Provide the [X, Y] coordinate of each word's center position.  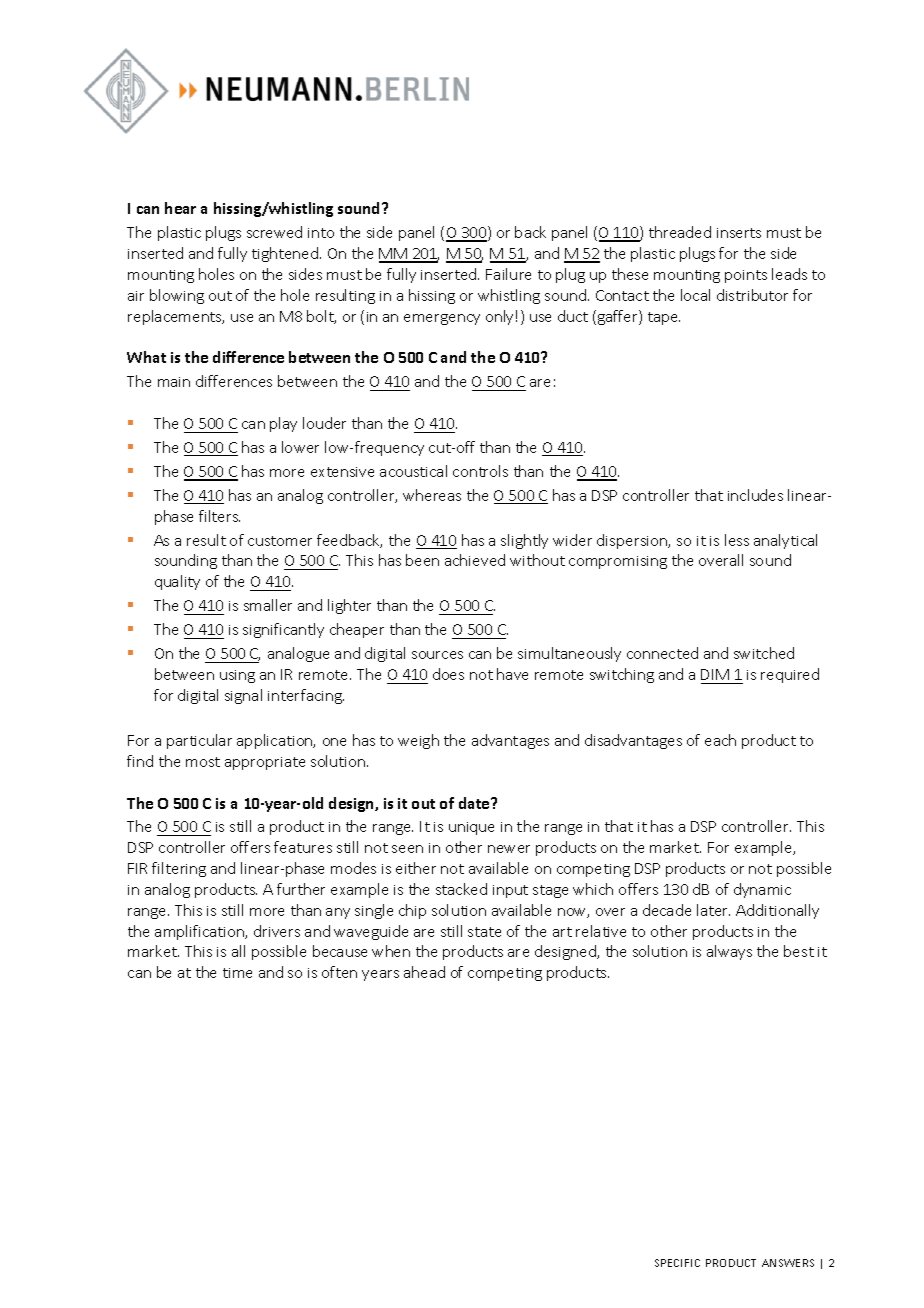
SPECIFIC [677, 1263]
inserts [739, 233]
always [729, 952]
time [237, 973]
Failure [508, 274]
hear [180, 208]
